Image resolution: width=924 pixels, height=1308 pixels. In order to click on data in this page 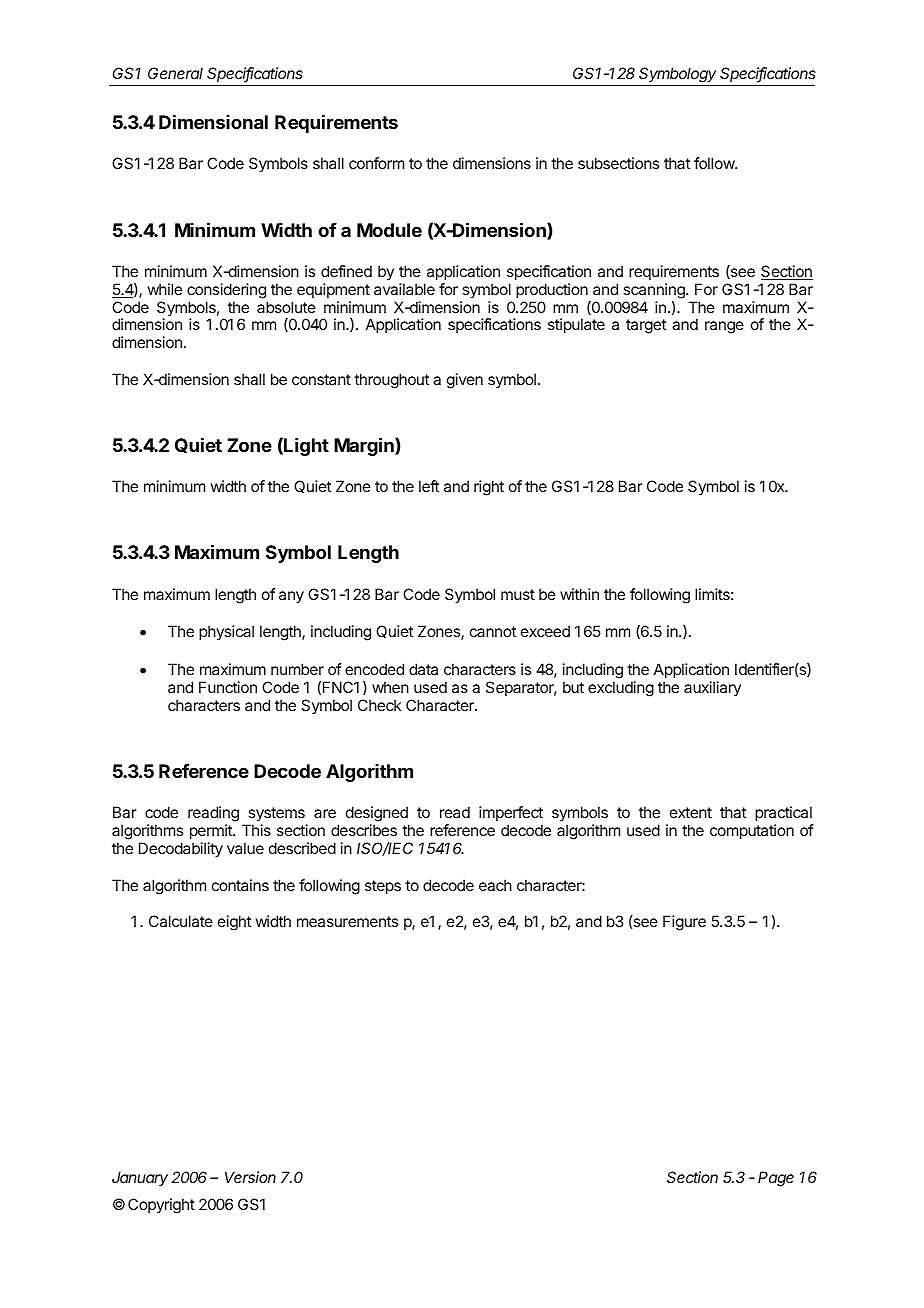, I will do `click(423, 669)`.
